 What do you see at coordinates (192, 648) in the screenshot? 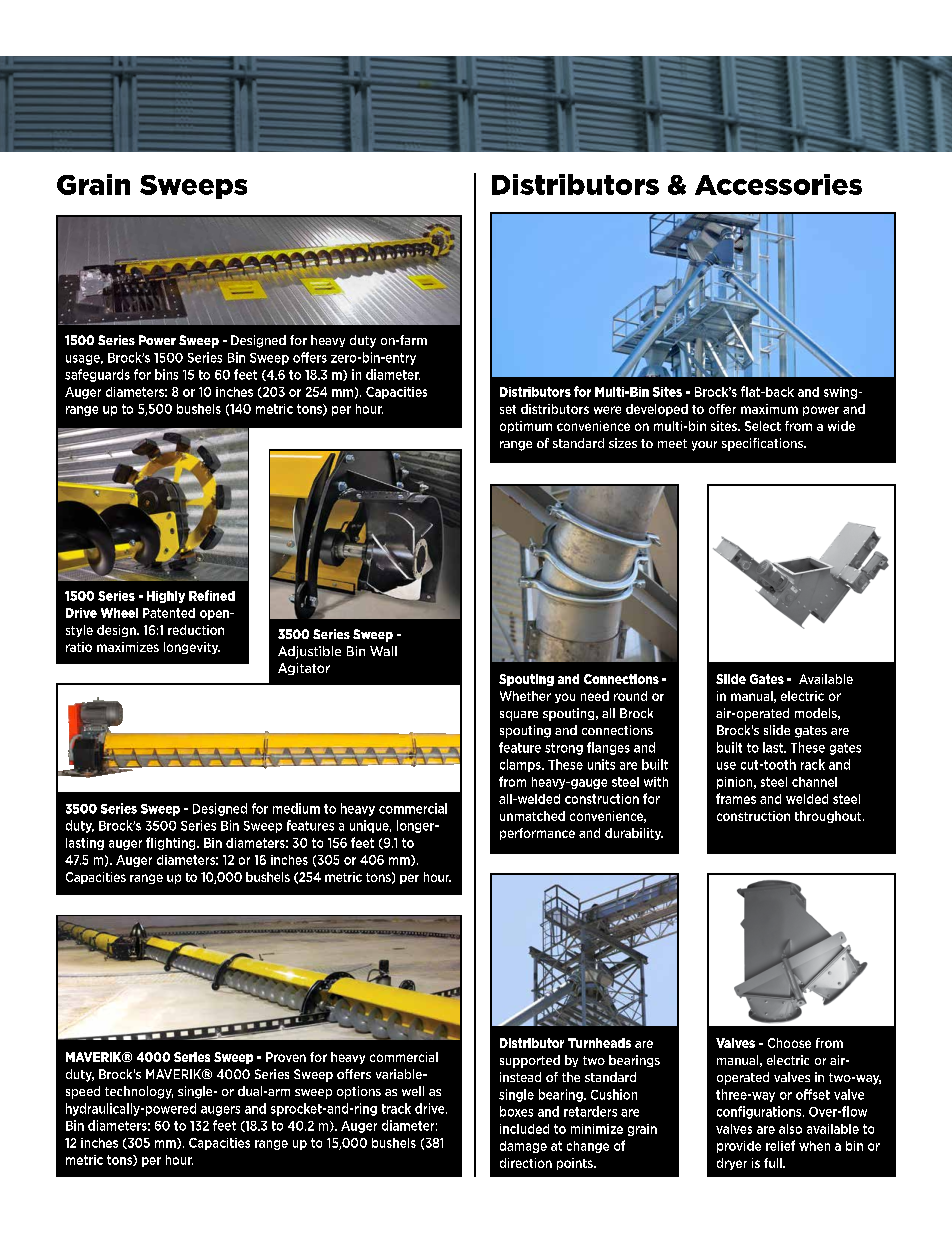
I see `longevity` at bounding box center [192, 648].
